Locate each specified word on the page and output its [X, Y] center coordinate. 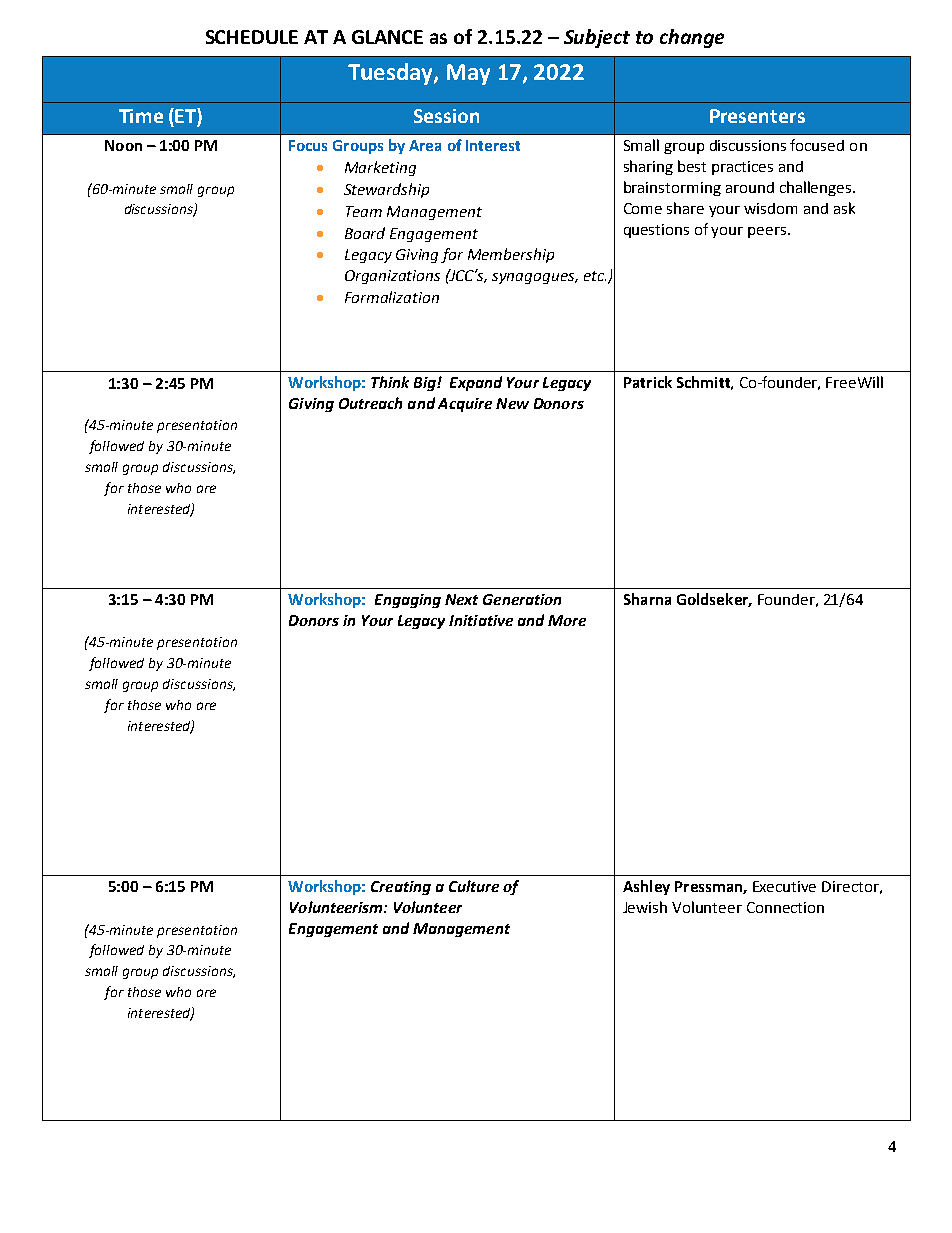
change [692, 38]
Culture [474, 886]
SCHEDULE [252, 37]
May [468, 74]
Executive [784, 886]
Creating [401, 888]
